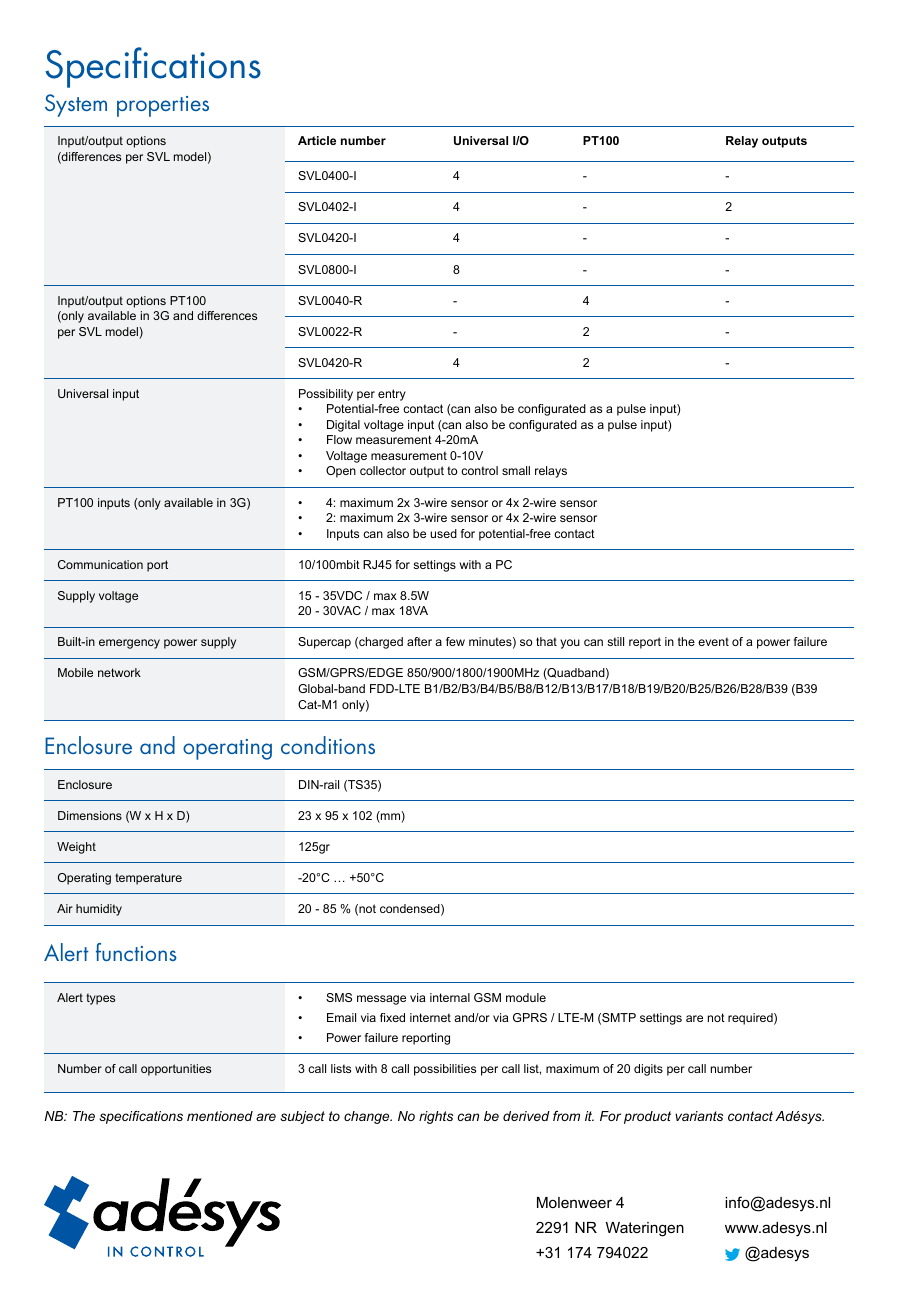 The height and width of the screenshot is (1308, 924). What do you see at coordinates (343, 426) in the screenshot?
I see `Digital` at bounding box center [343, 426].
